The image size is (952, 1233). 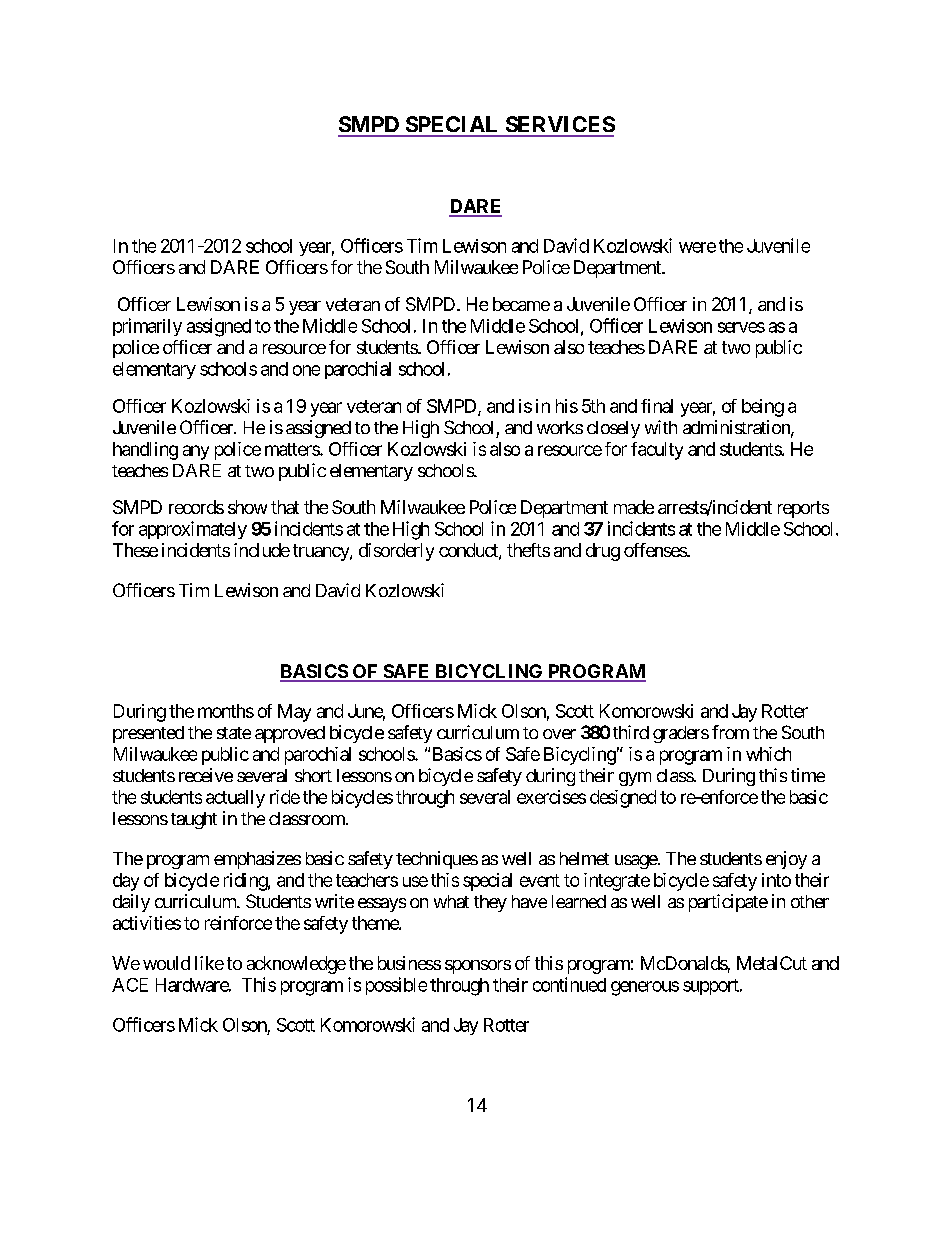 I want to click on over, so click(x=559, y=734).
